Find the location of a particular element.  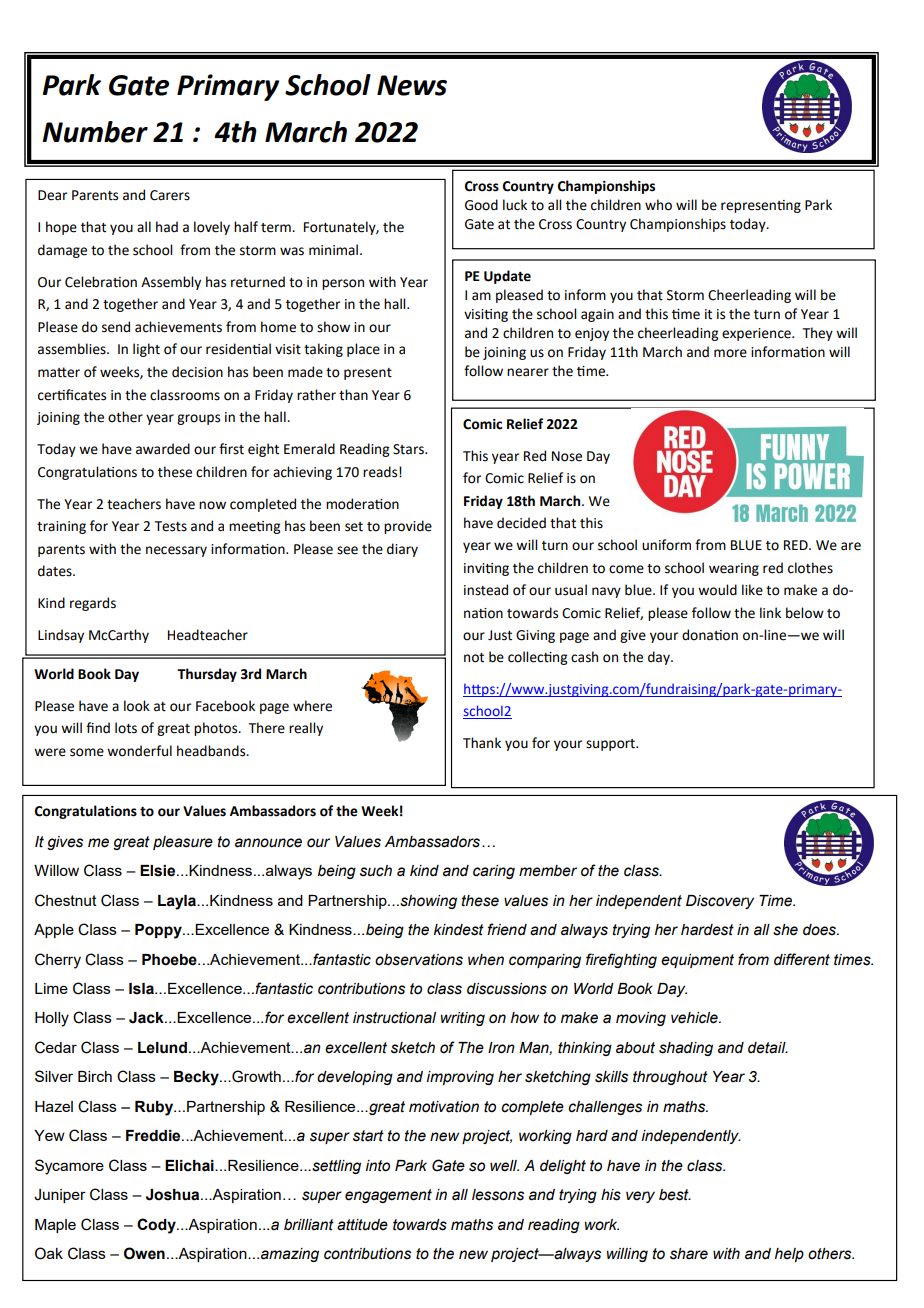

equipment is located at coordinates (697, 961).
